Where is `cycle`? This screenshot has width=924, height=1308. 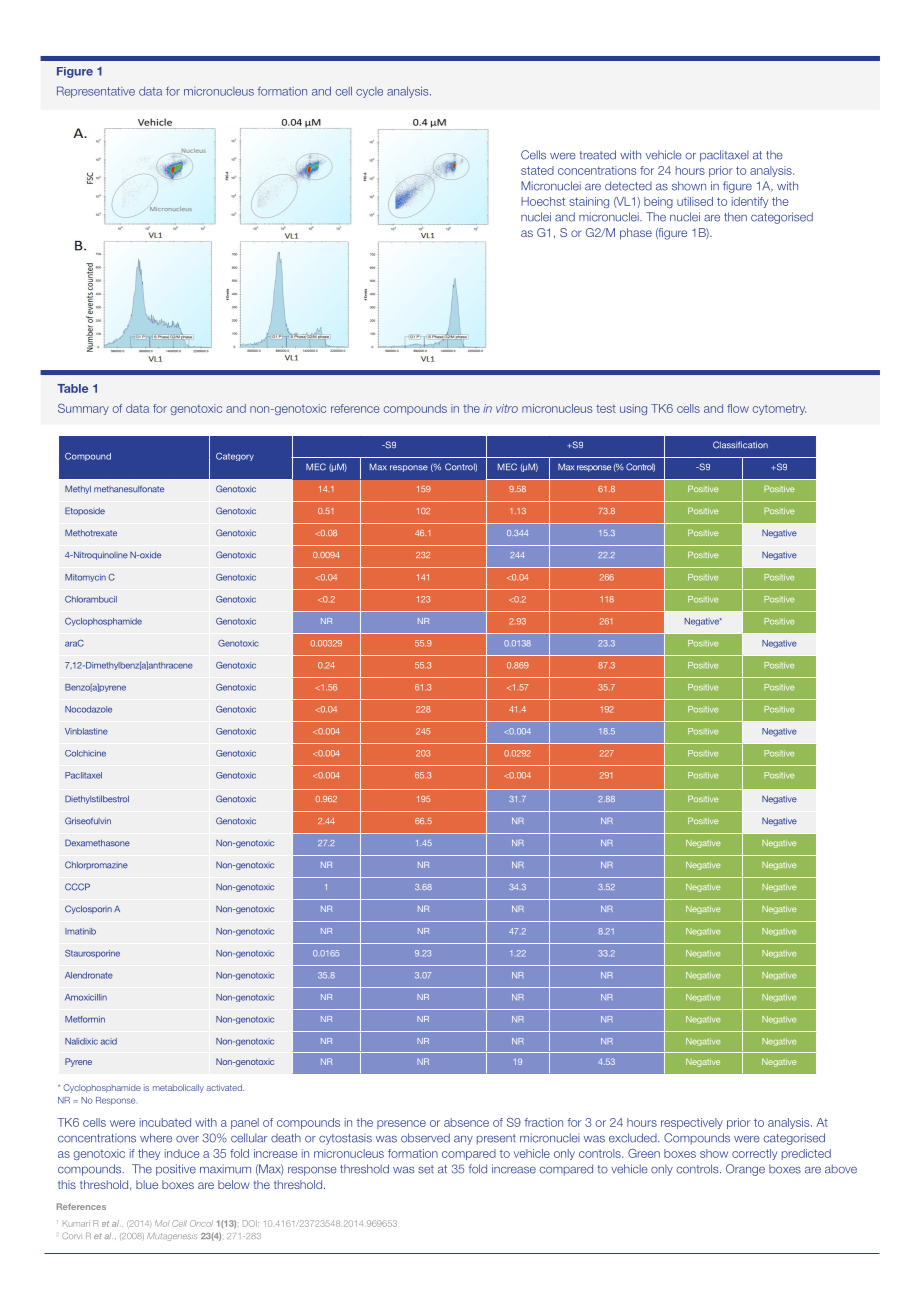 cycle is located at coordinates (369, 92).
